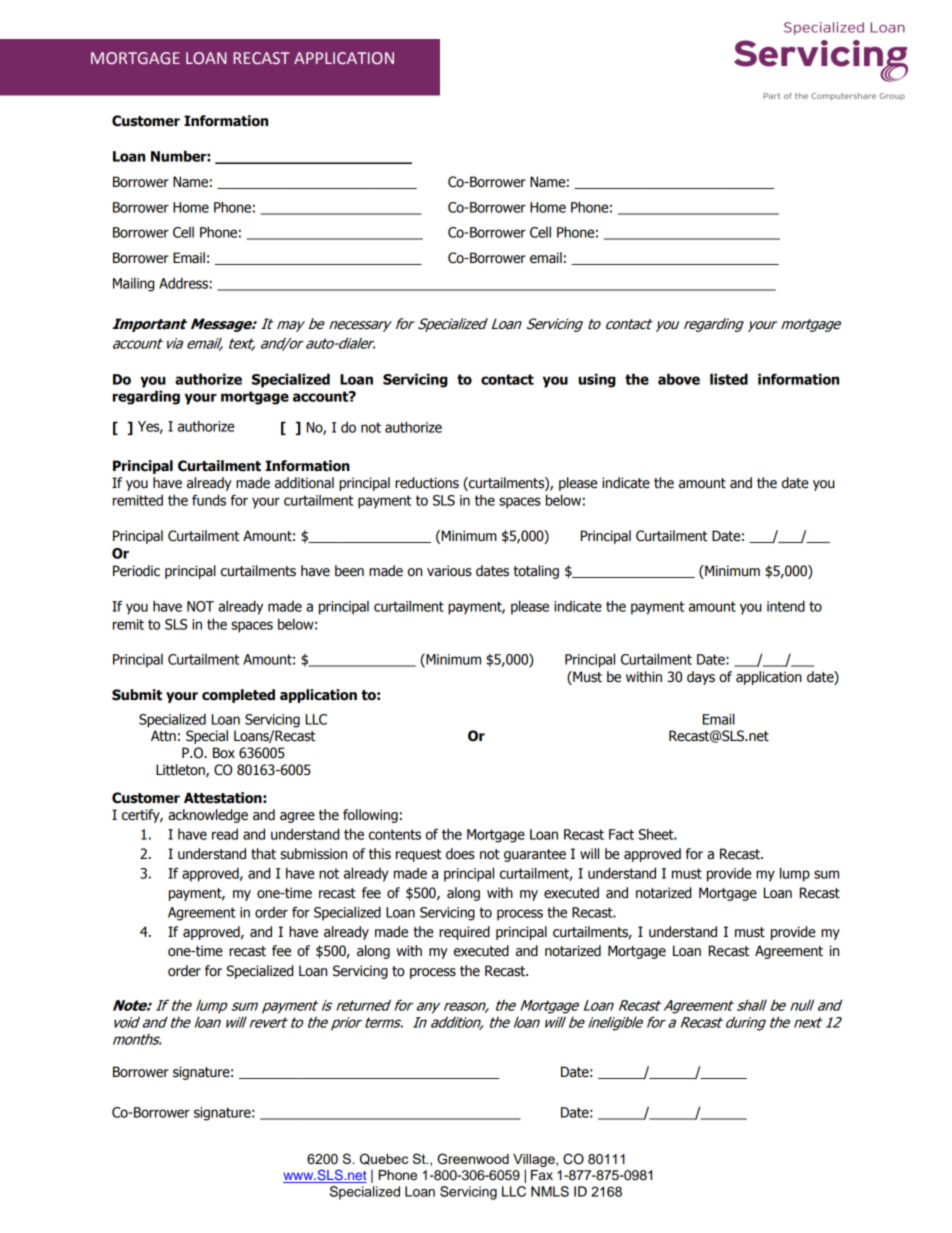 This screenshot has height=1233, width=952. What do you see at coordinates (427, 483) in the screenshot?
I see `reductions` at bounding box center [427, 483].
